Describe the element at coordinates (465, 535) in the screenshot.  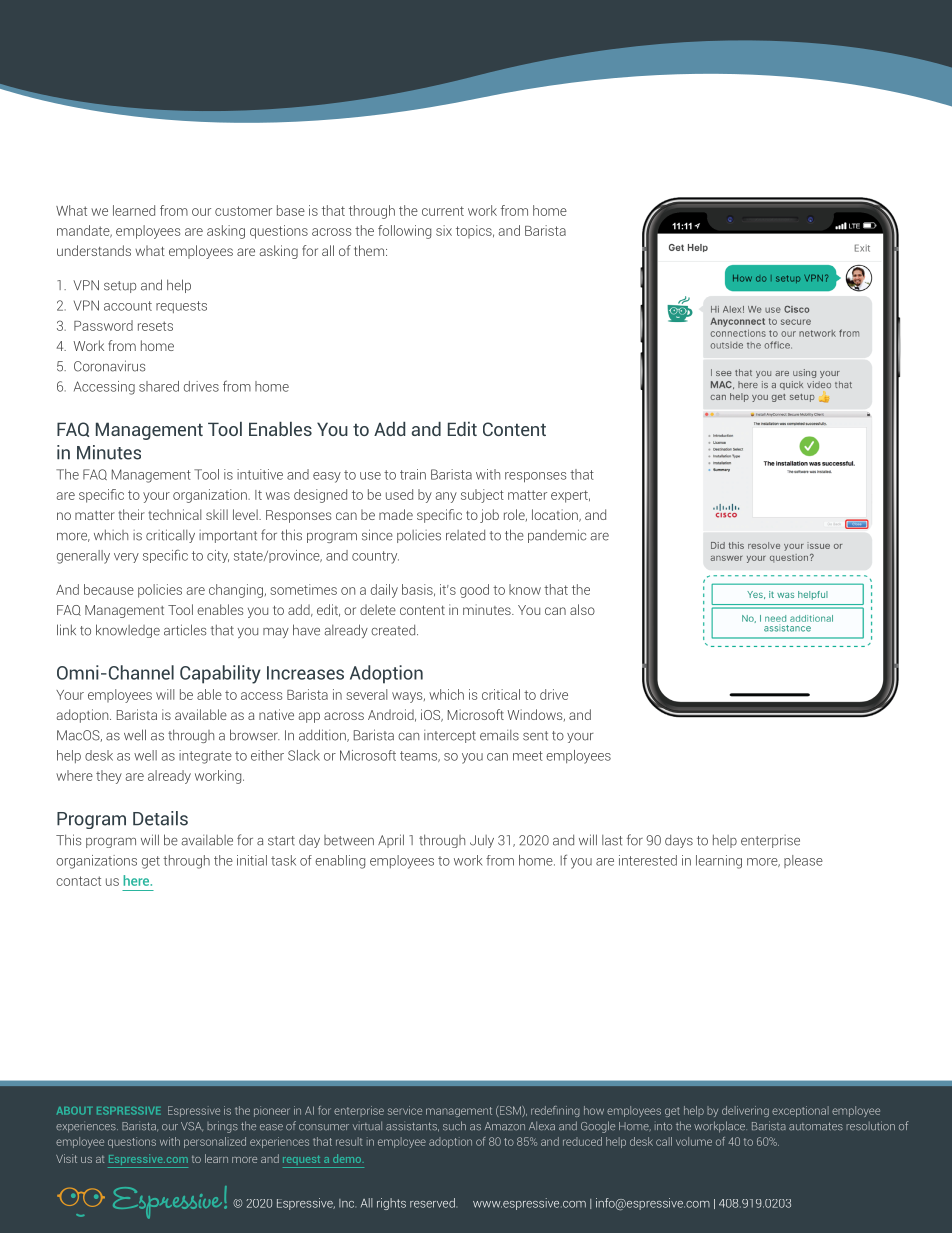
I see `related` at that location.
